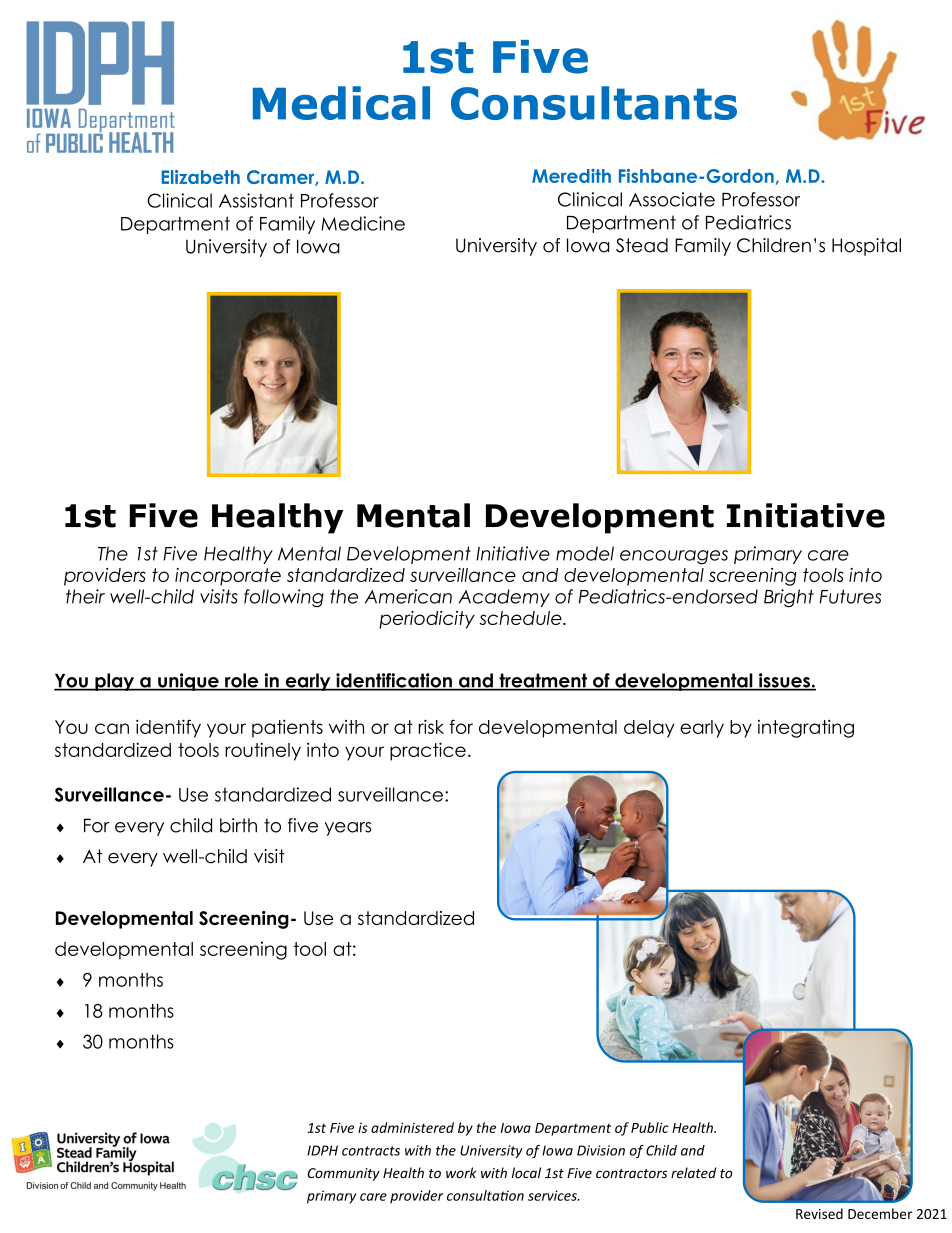  I want to click on model, so click(585, 553).
